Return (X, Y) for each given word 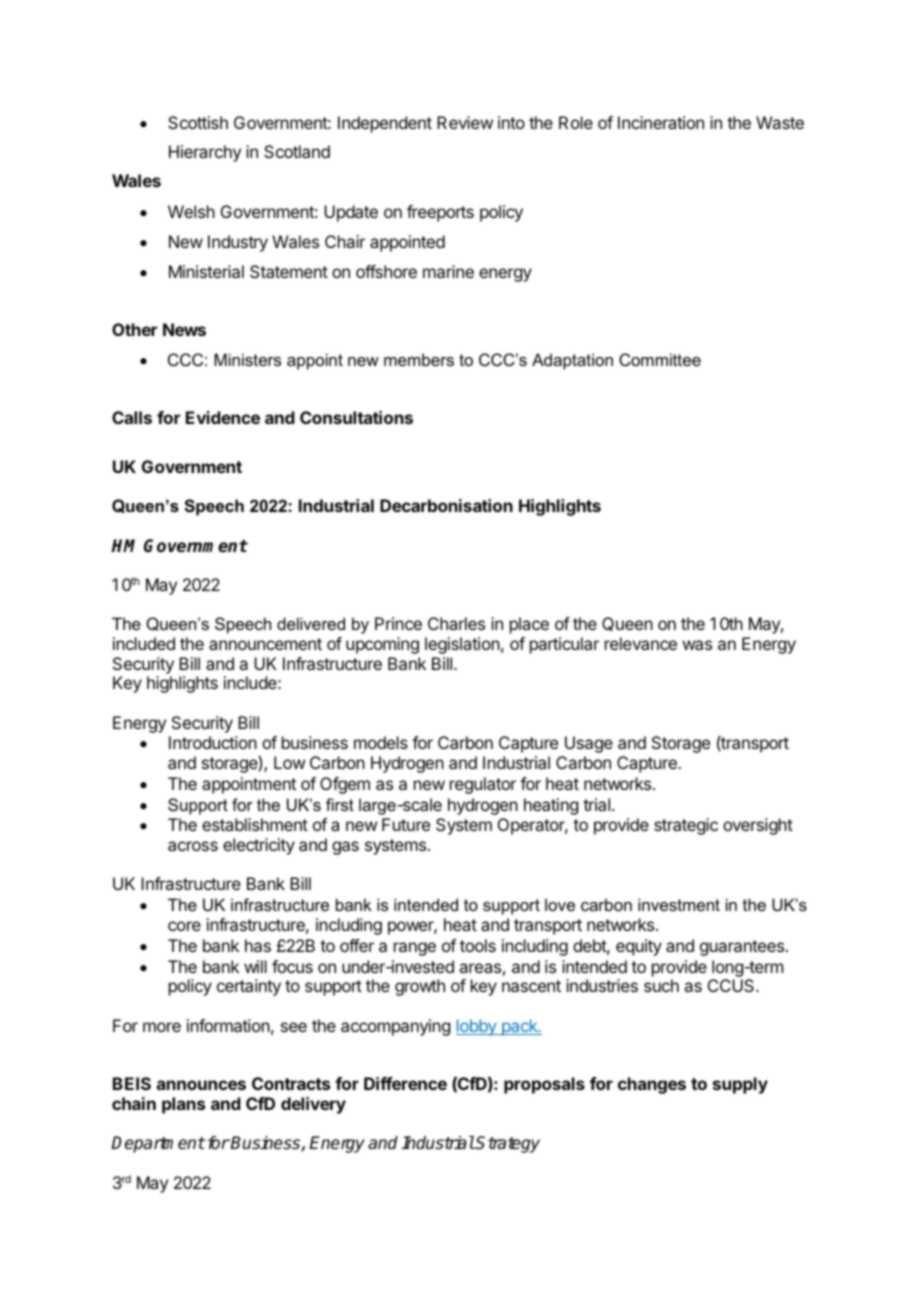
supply (740, 1085)
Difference (405, 1083)
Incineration (661, 122)
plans (183, 1105)
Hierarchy (205, 153)
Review (465, 122)
